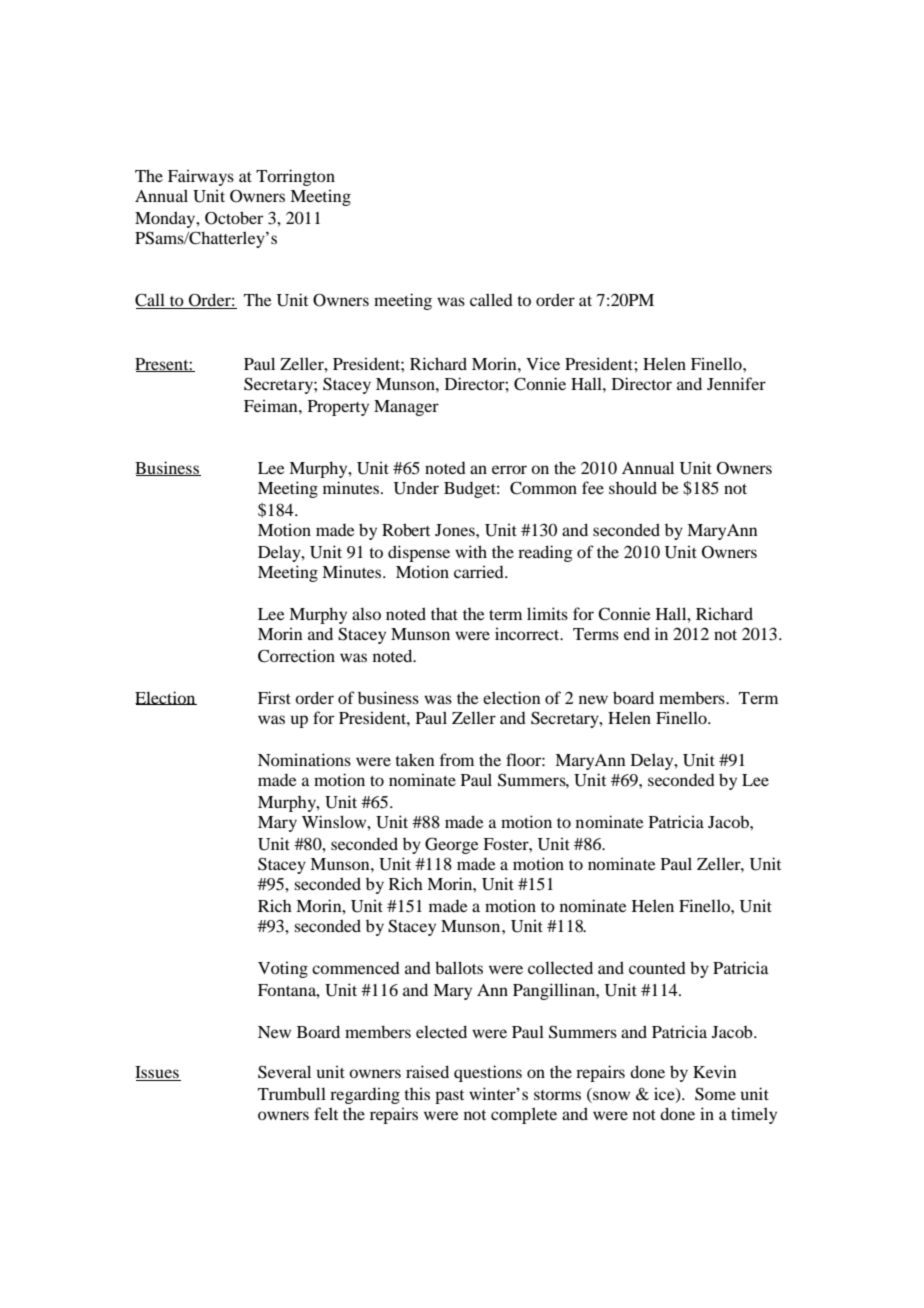 This image has height=1308, width=924. Describe the element at coordinates (444, 613) in the image. I see `that` at that location.
